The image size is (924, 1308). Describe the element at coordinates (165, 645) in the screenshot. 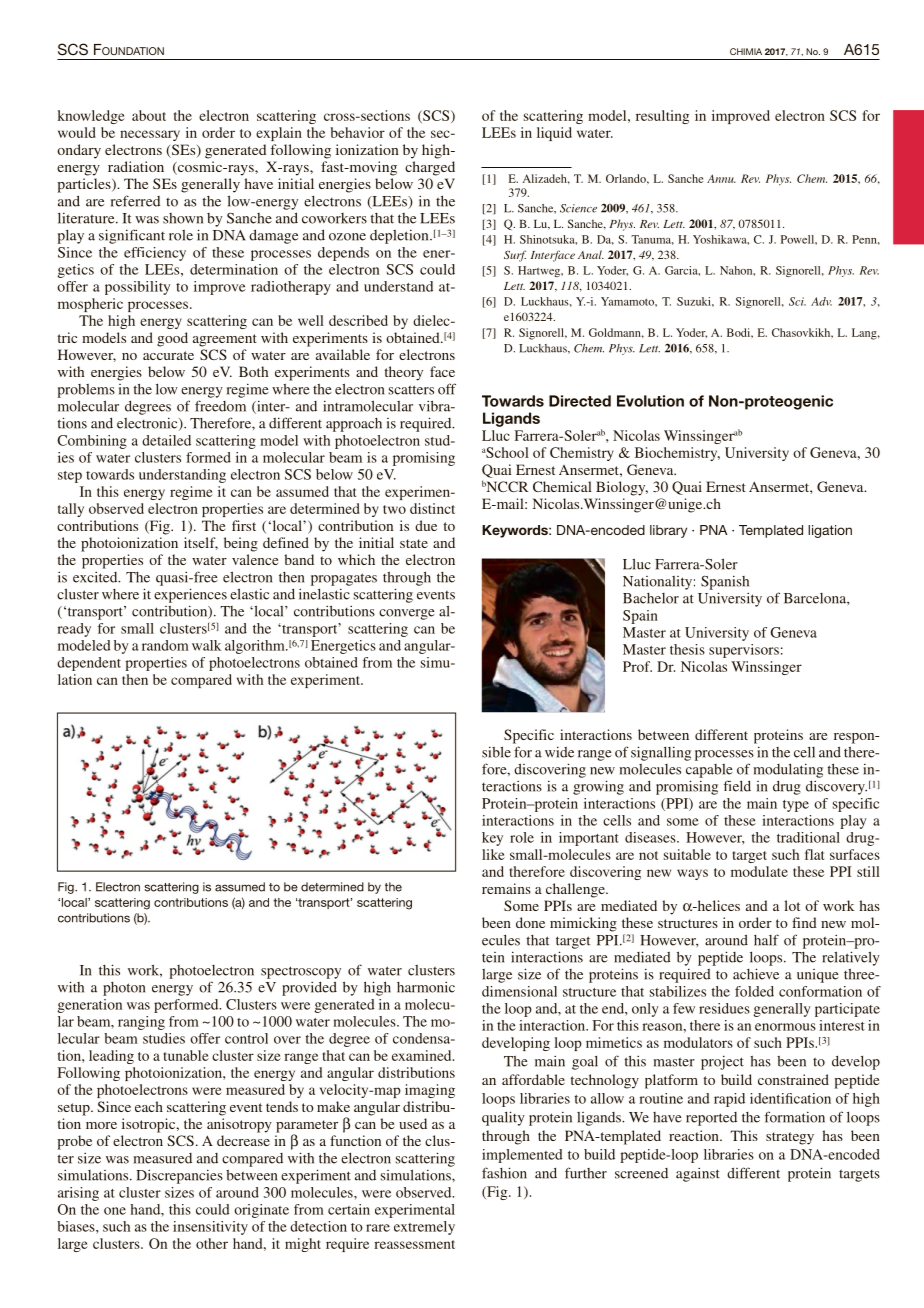

I see `random` at that location.
